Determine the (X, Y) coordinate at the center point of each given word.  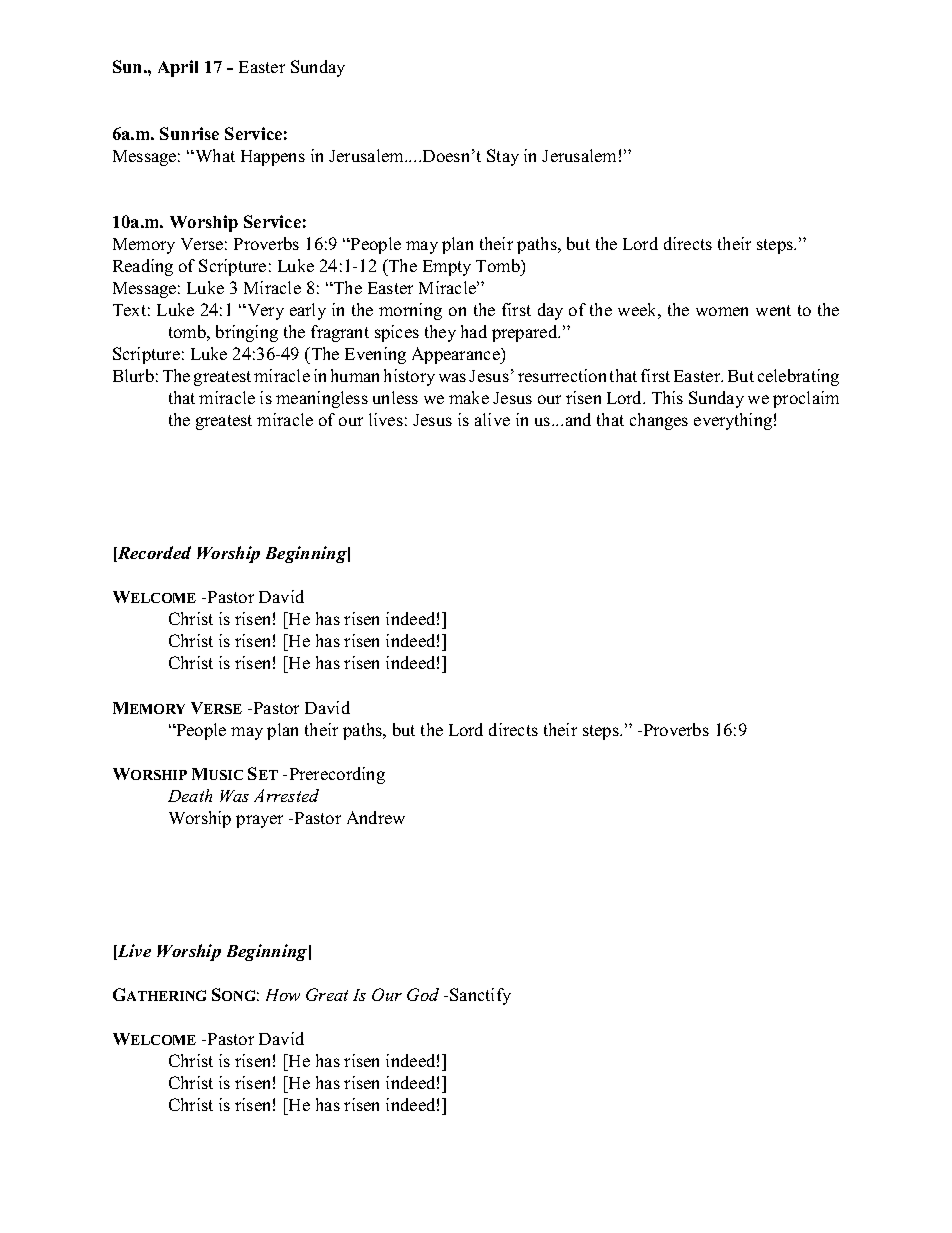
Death (190, 795)
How (283, 995)
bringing (247, 333)
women (722, 311)
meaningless (322, 399)
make (469, 397)
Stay (503, 157)
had (474, 331)
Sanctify (480, 996)
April (178, 68)
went (773, 310)
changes (659, 421)
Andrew (376, 817)
